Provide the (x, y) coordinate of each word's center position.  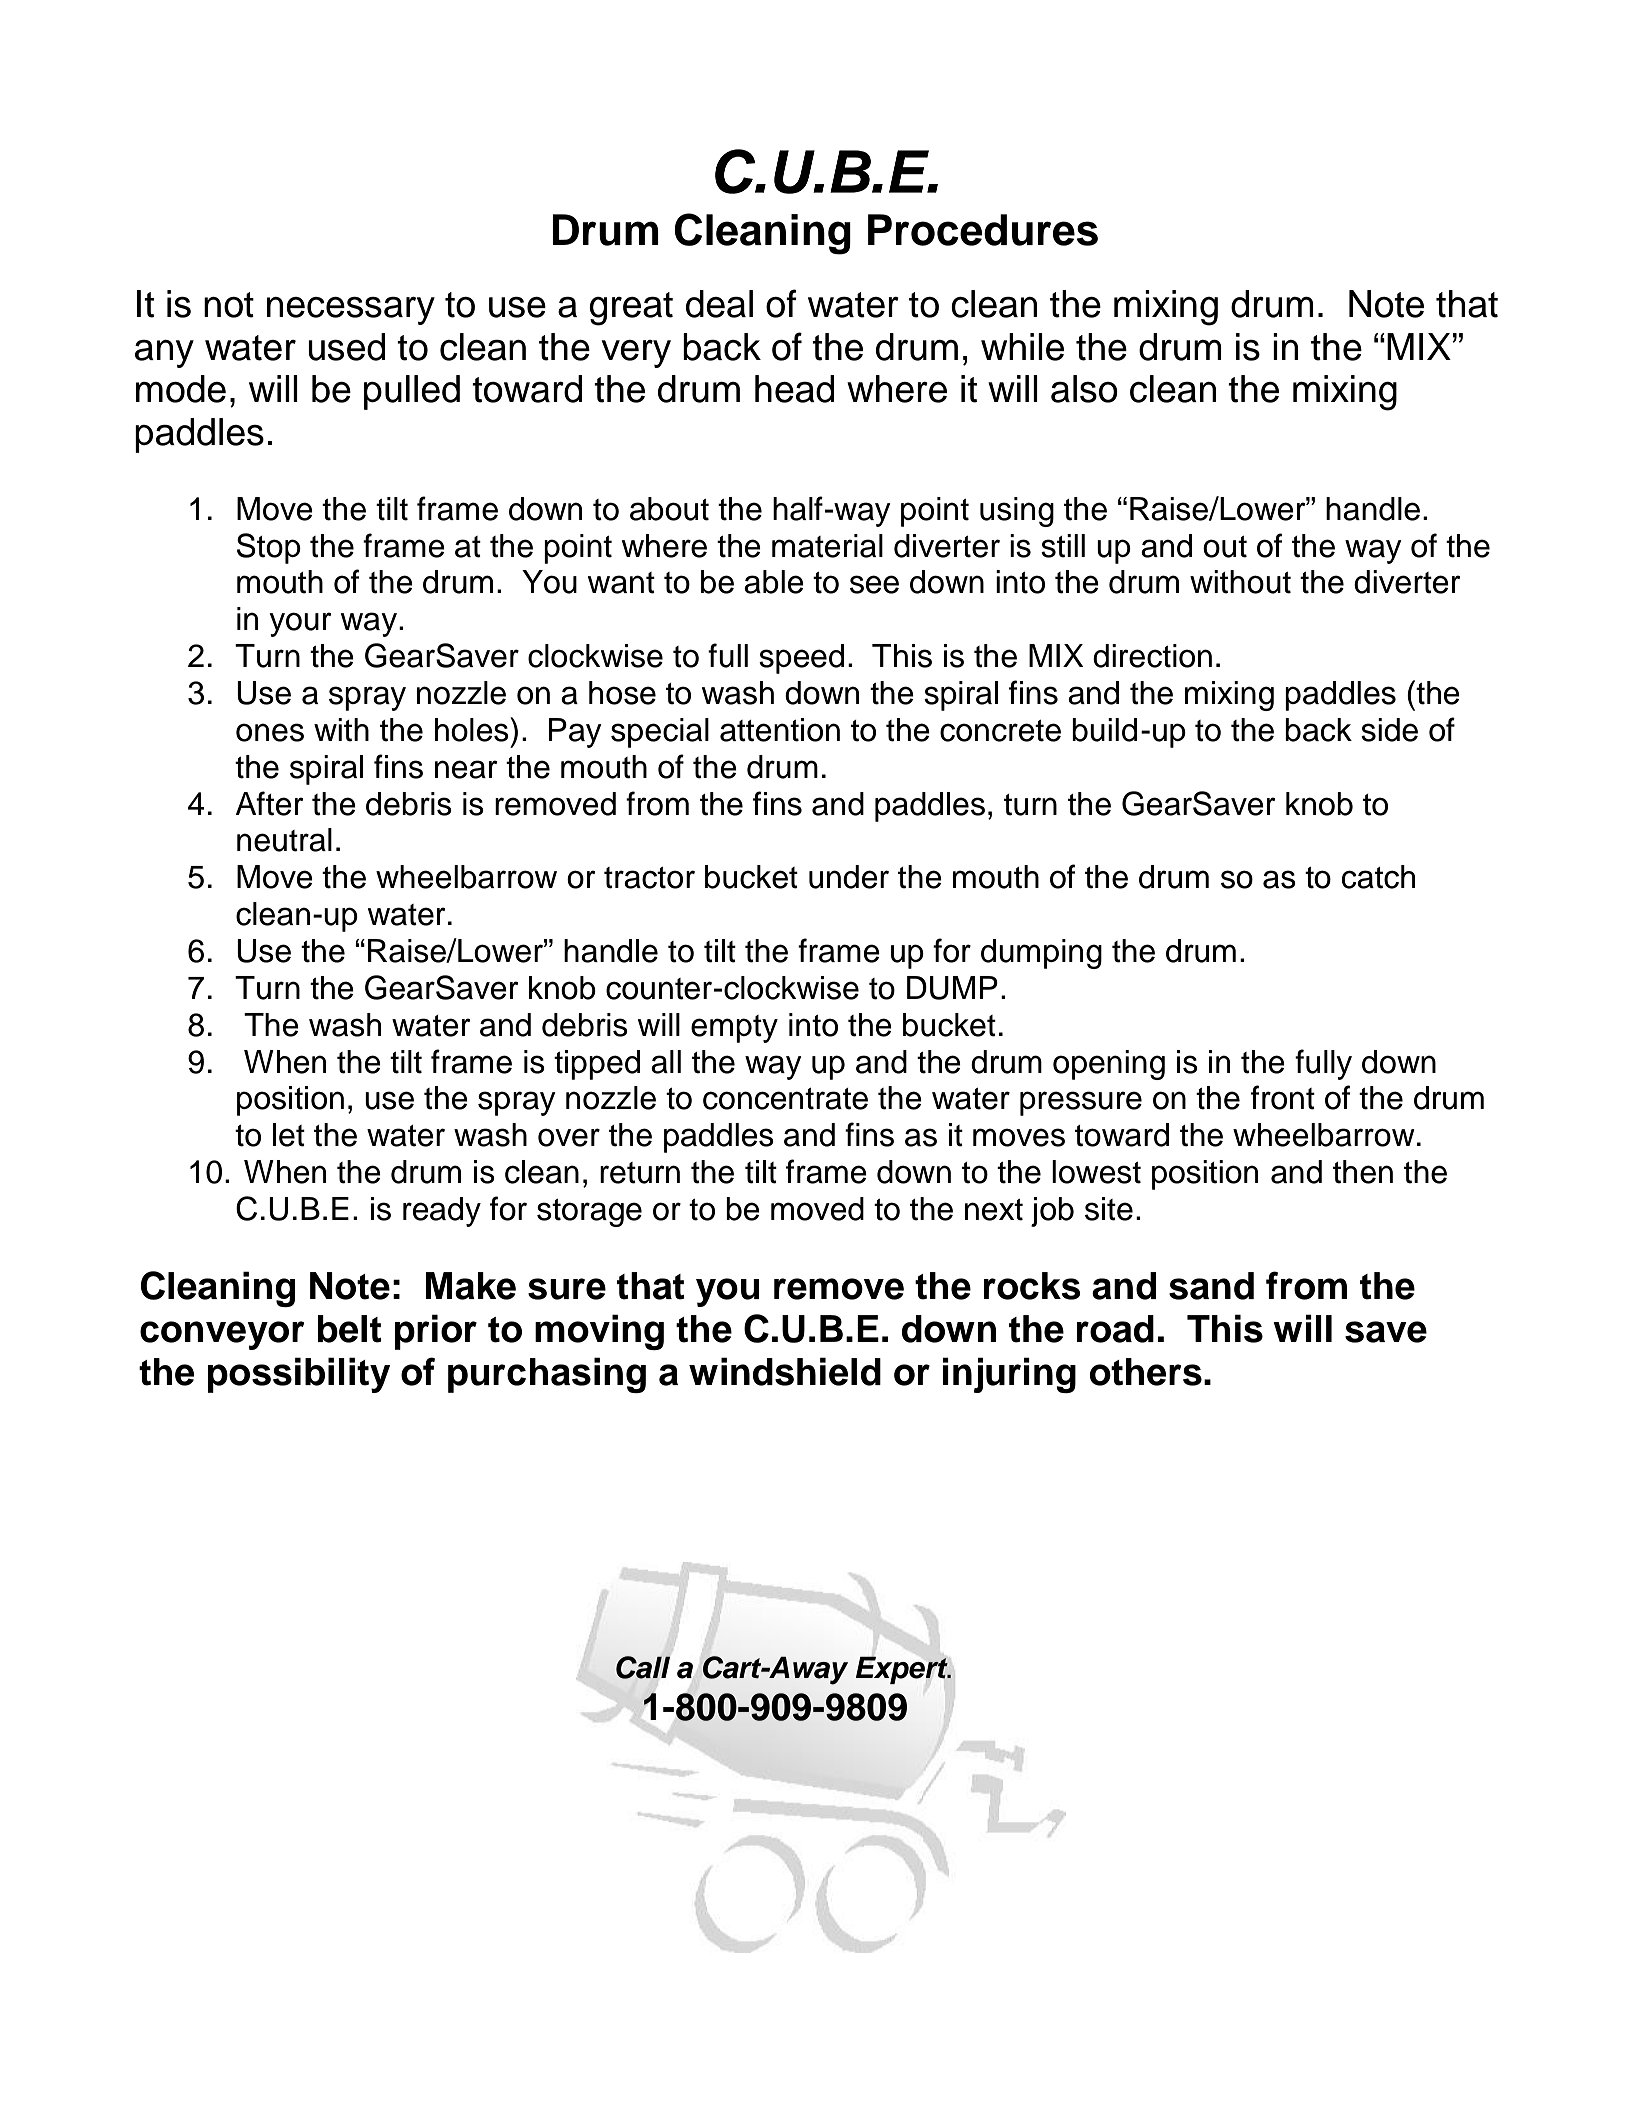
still (1063, 546)
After (269, 803)
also (1084, 389)
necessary (351, 311)
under (849, 877)
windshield (785, 1371)
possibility (299, 1375)
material (827, 546)
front (1283, 1097)
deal (719, 304)
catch (1378, 877)
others (1146, 1372)
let (289, 1135)
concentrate (785, 1099)
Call (643, 1667)
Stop (269, 548)
